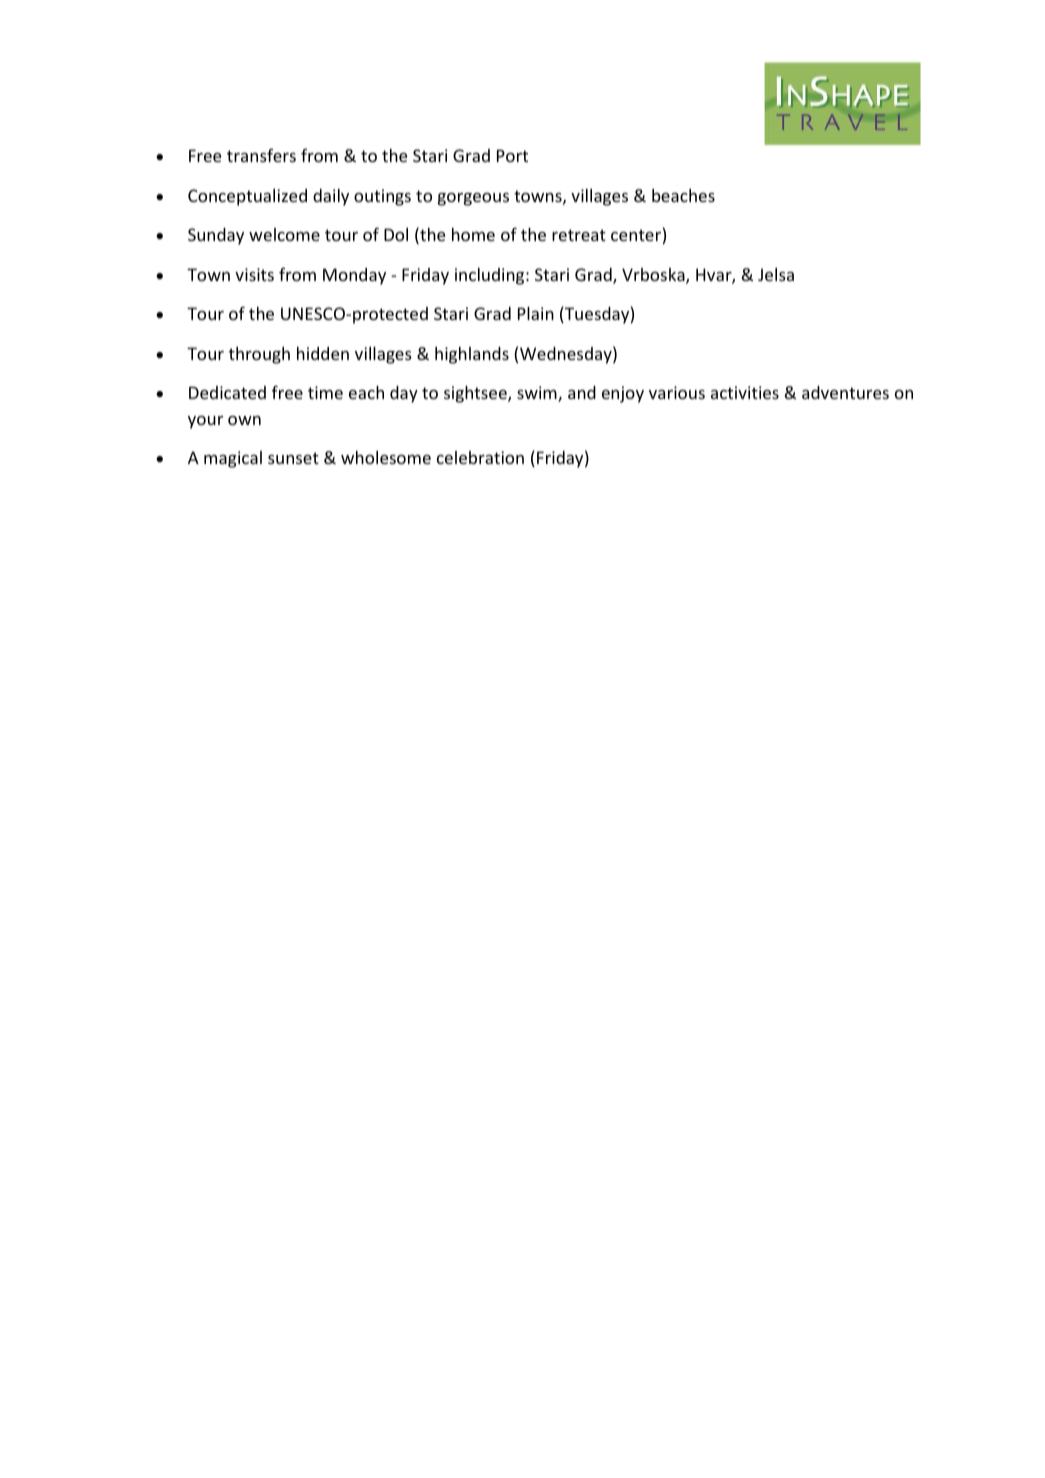 The height and width of the screenshot is (1478, 1045). Describe the element at coordinates (745, 392) in the screenshot. I see `activities` at that location.
